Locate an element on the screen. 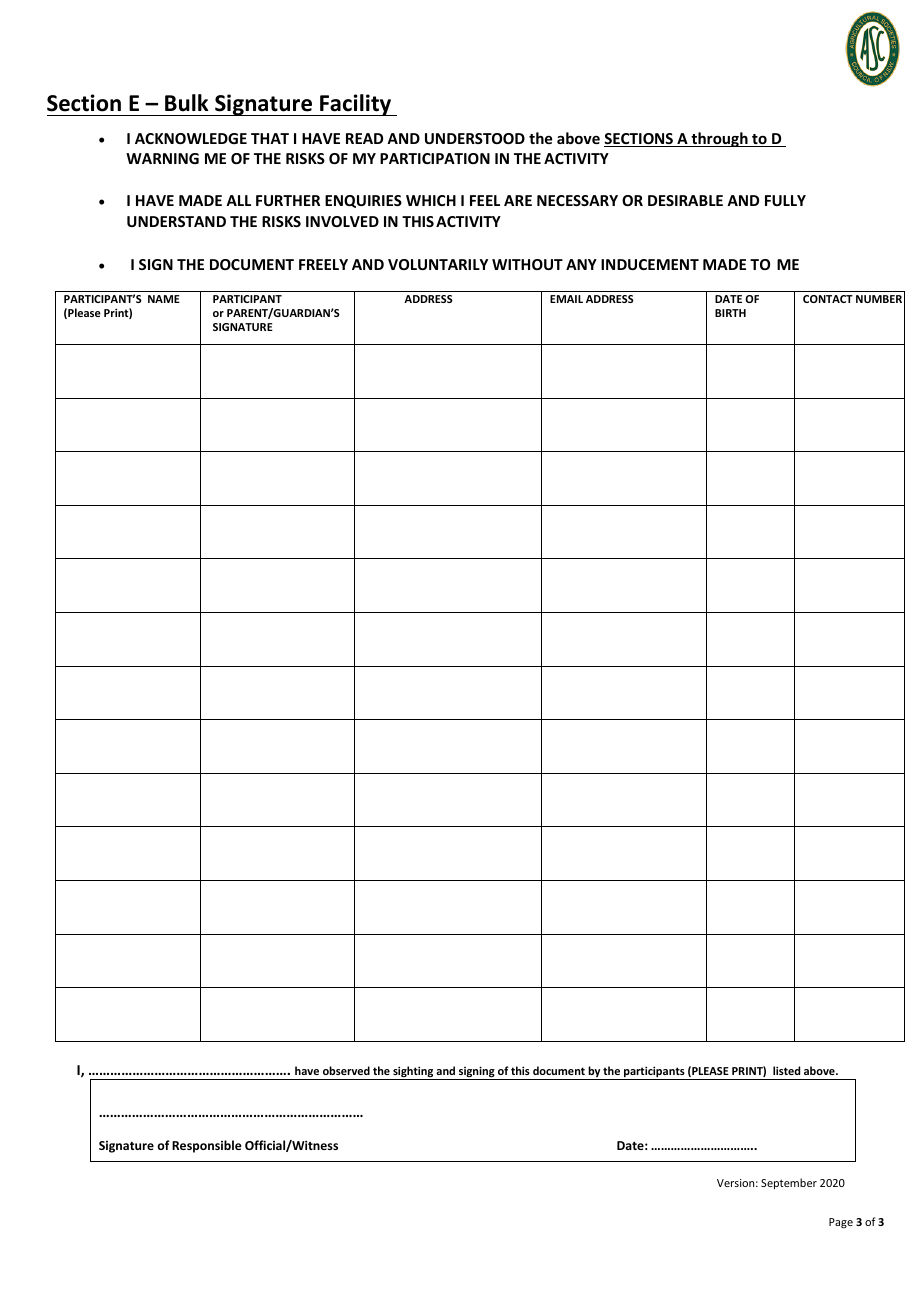  EMAIL is located at coordinates (566, 299).
